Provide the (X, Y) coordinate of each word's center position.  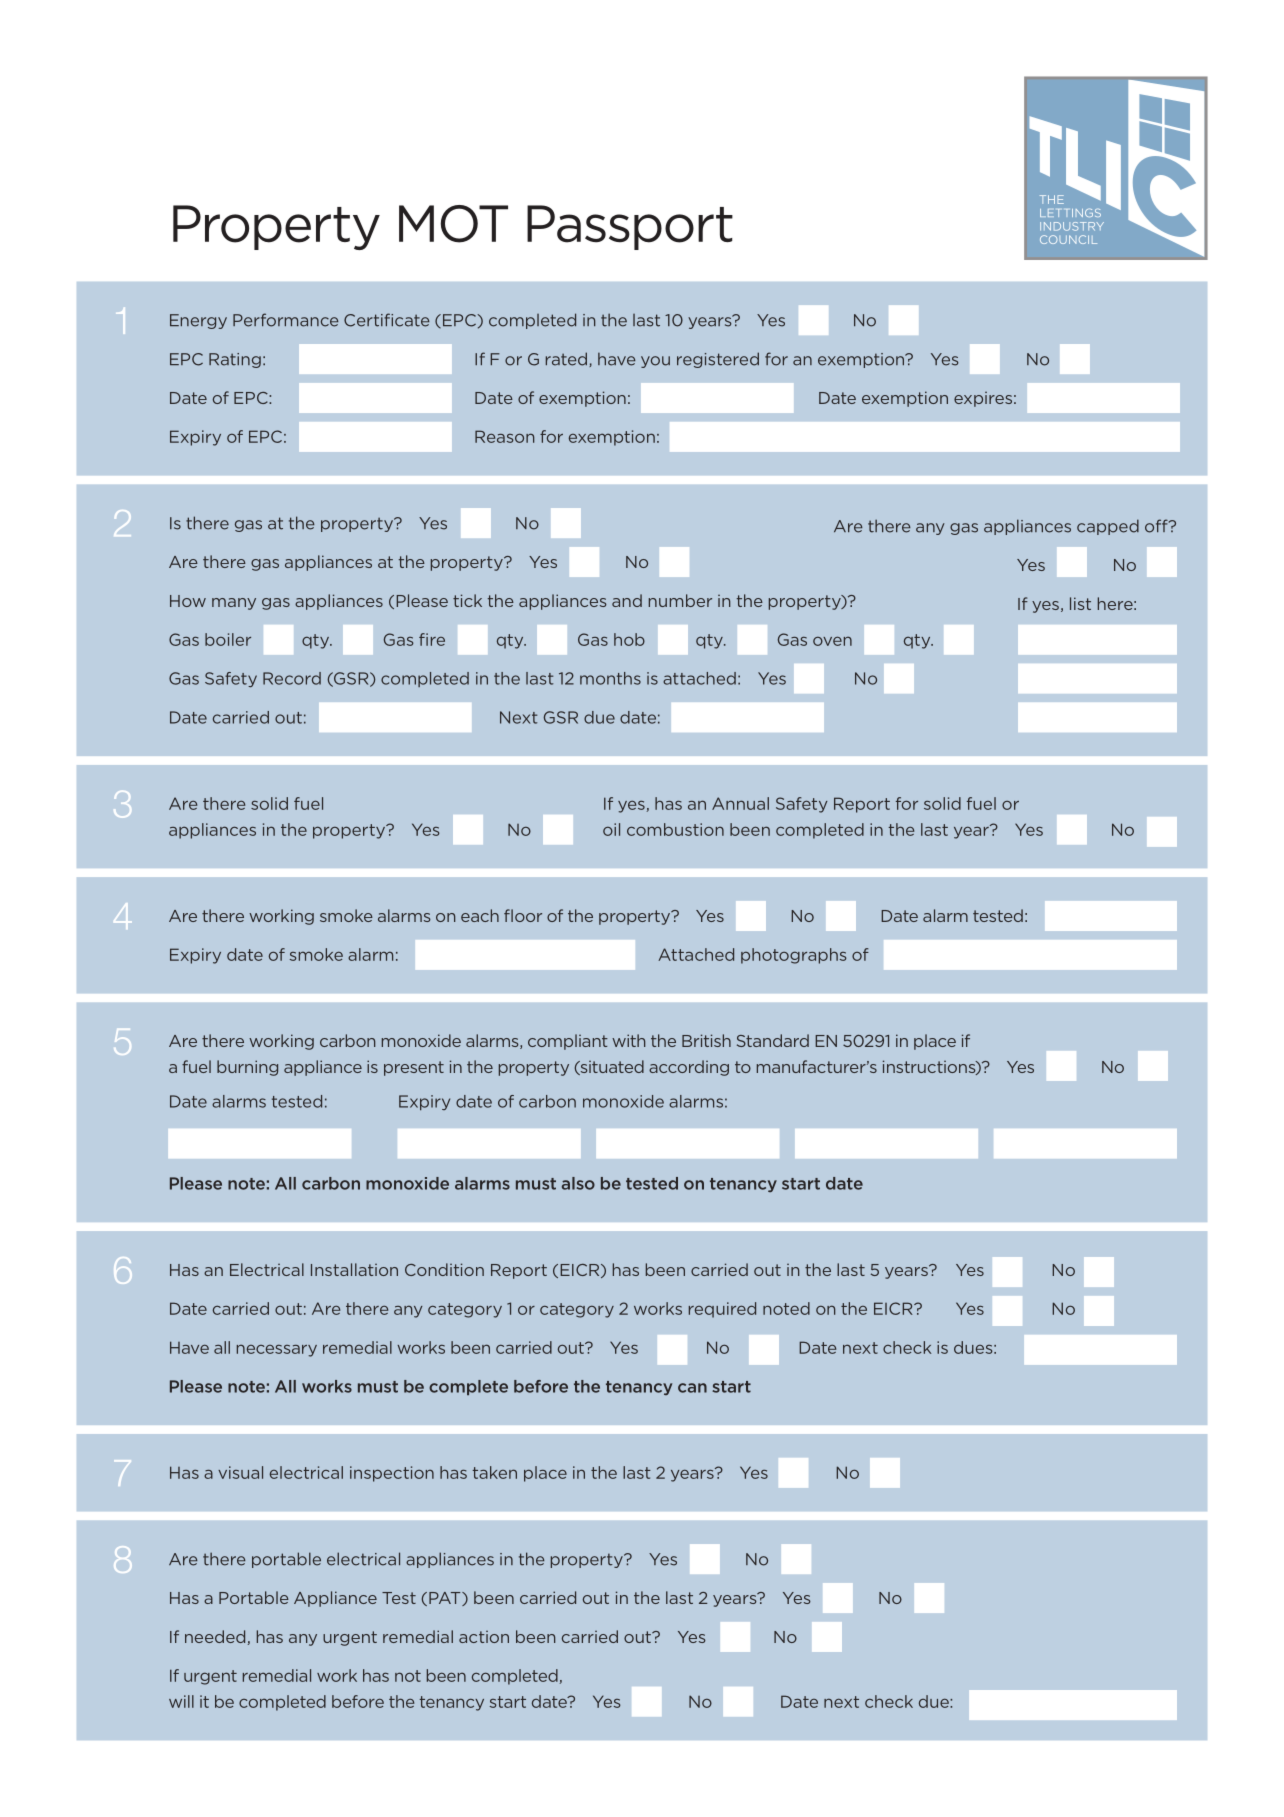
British (706, 1040)
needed (215, 1636)
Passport (630, 227)
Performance (286, 320)
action (484, 1637)
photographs (794, 956)
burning (247, 1068)
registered (718, 360)
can (692, 1388)
